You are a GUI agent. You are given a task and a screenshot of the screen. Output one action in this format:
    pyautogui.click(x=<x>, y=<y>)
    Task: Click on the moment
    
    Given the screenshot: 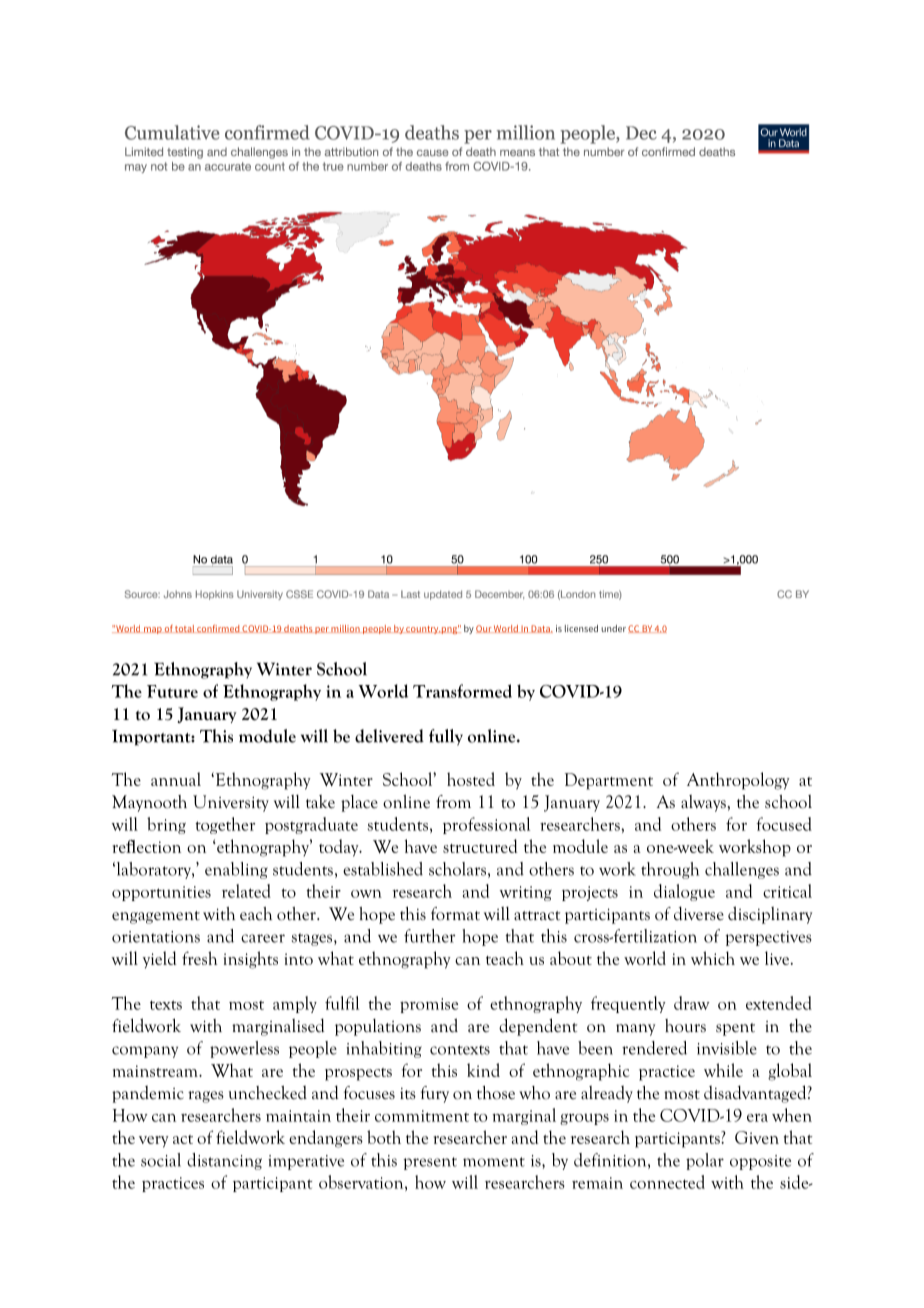 What is the action you would take?
    pyautogui.click(x=494, y=1162)
